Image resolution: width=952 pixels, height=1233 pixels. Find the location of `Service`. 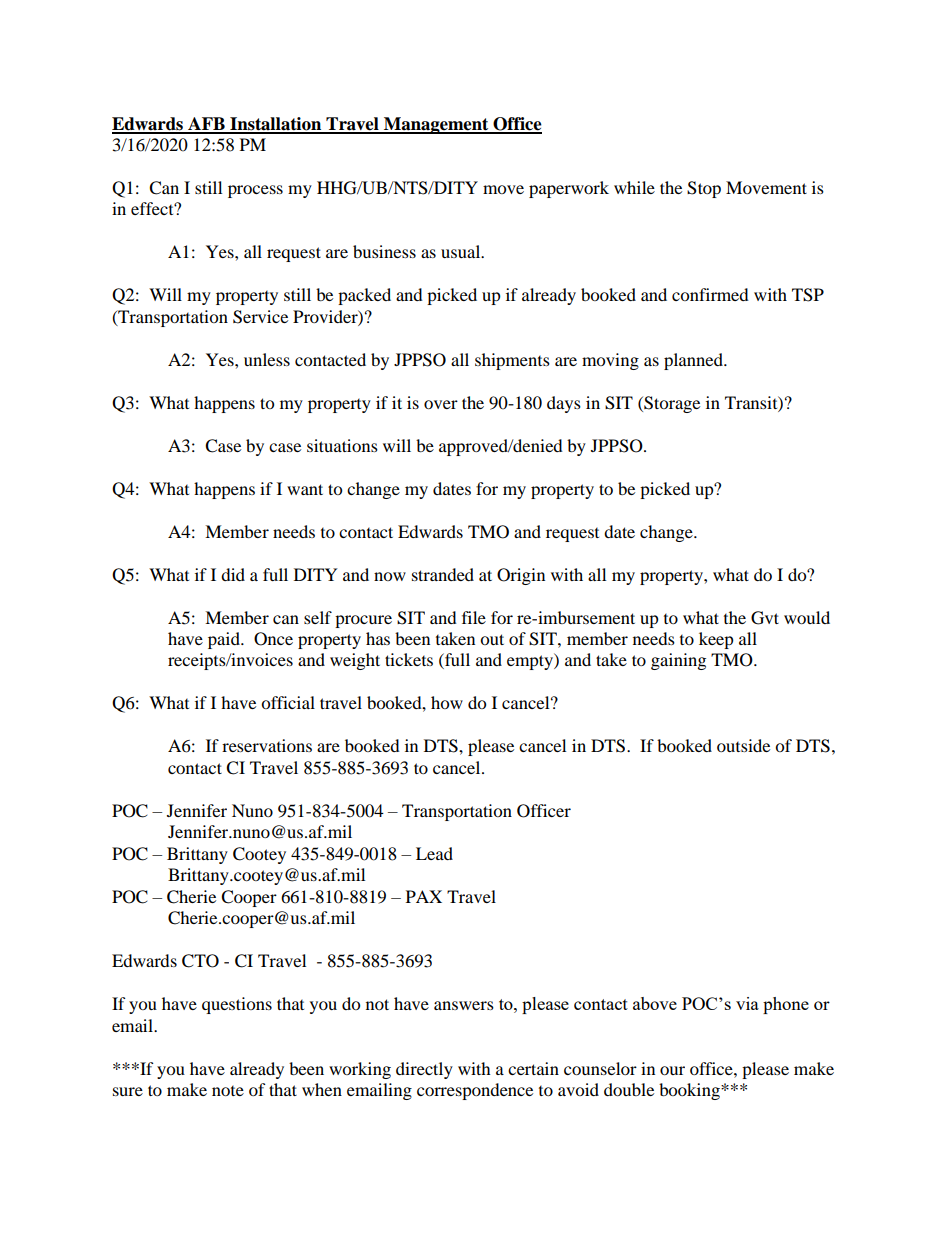

Service is located at coordinates (260, 317).
